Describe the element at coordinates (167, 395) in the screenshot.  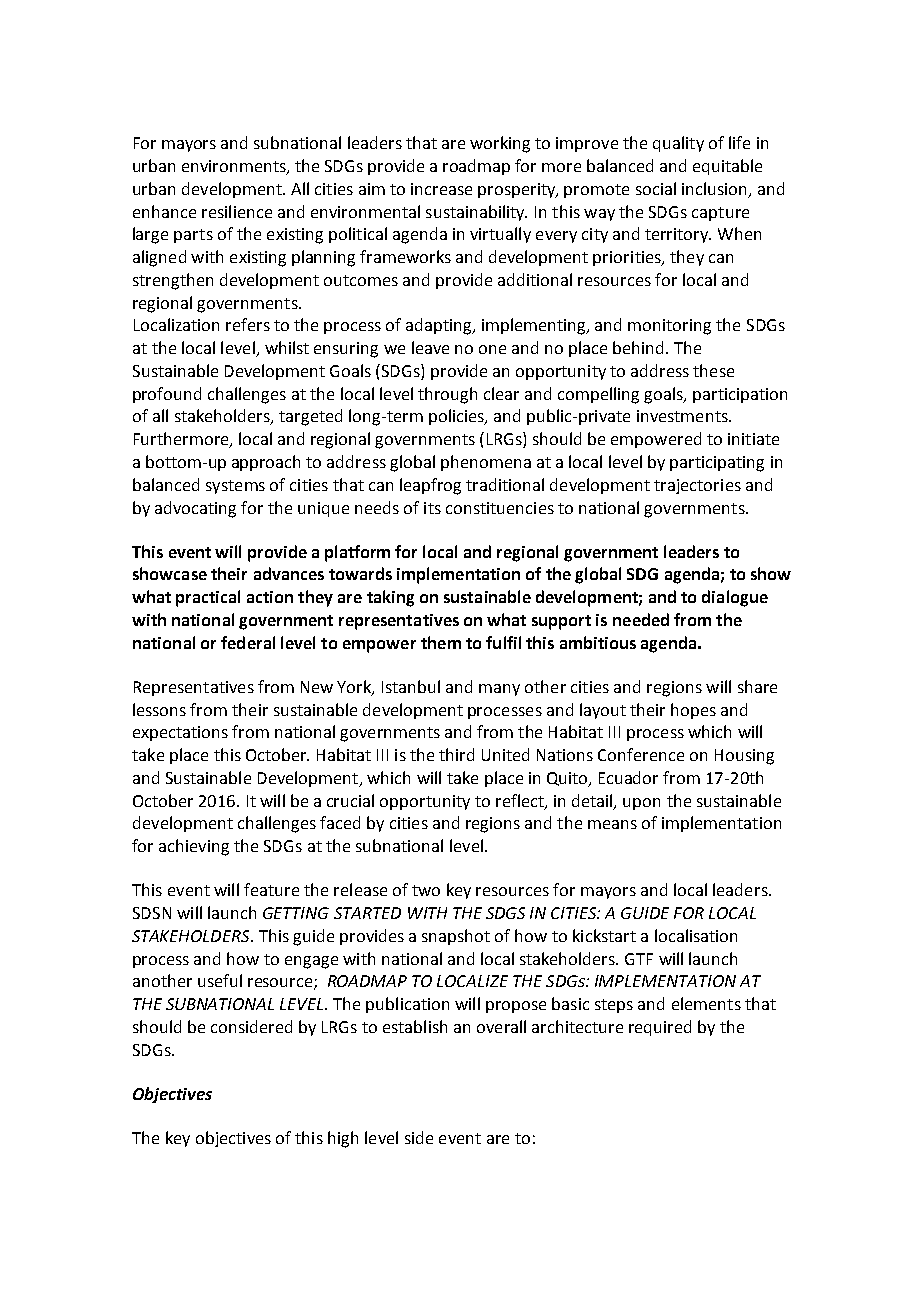
I see `profound` at that location.
